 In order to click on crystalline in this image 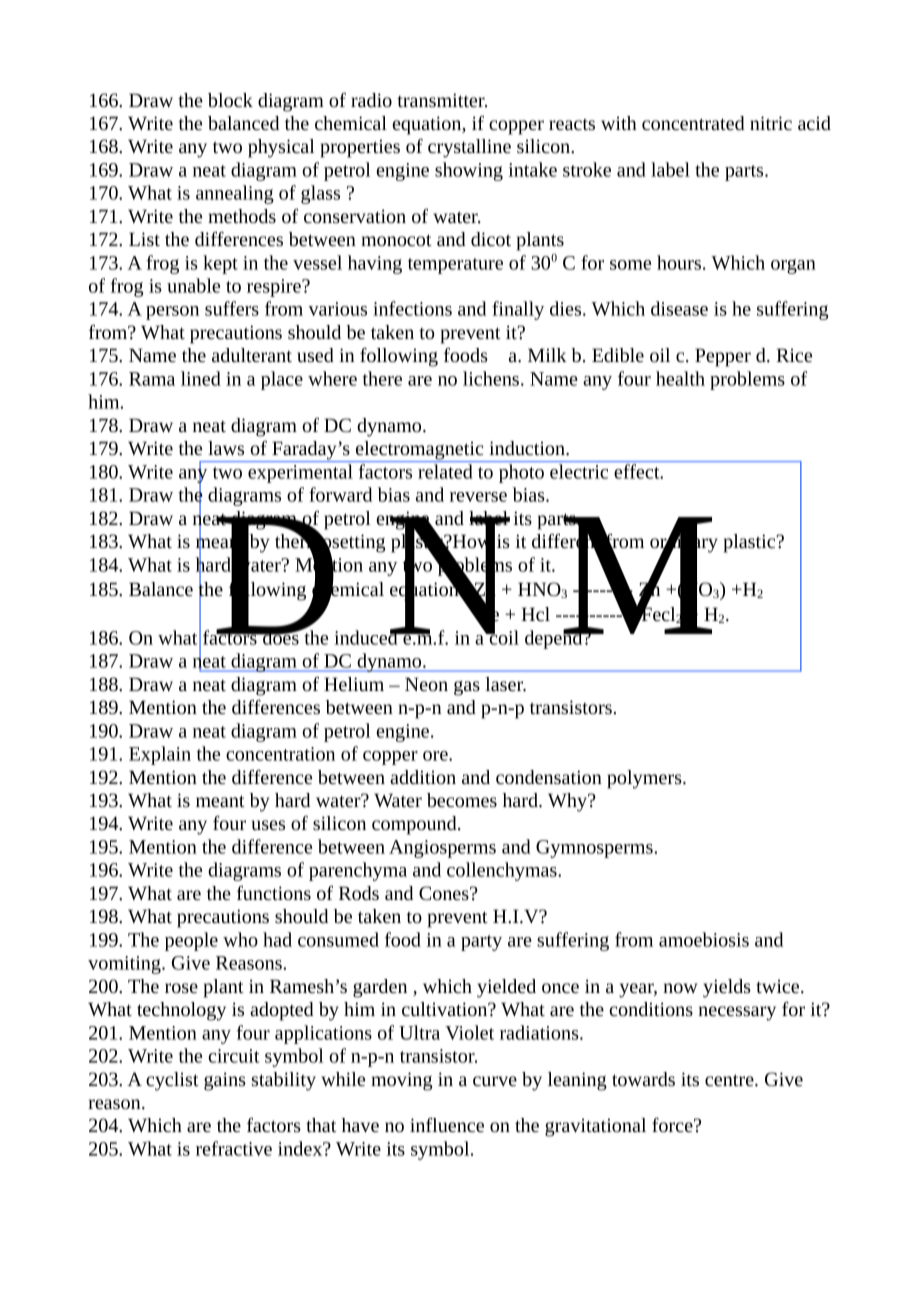, I will do `click(469, 148)`.
